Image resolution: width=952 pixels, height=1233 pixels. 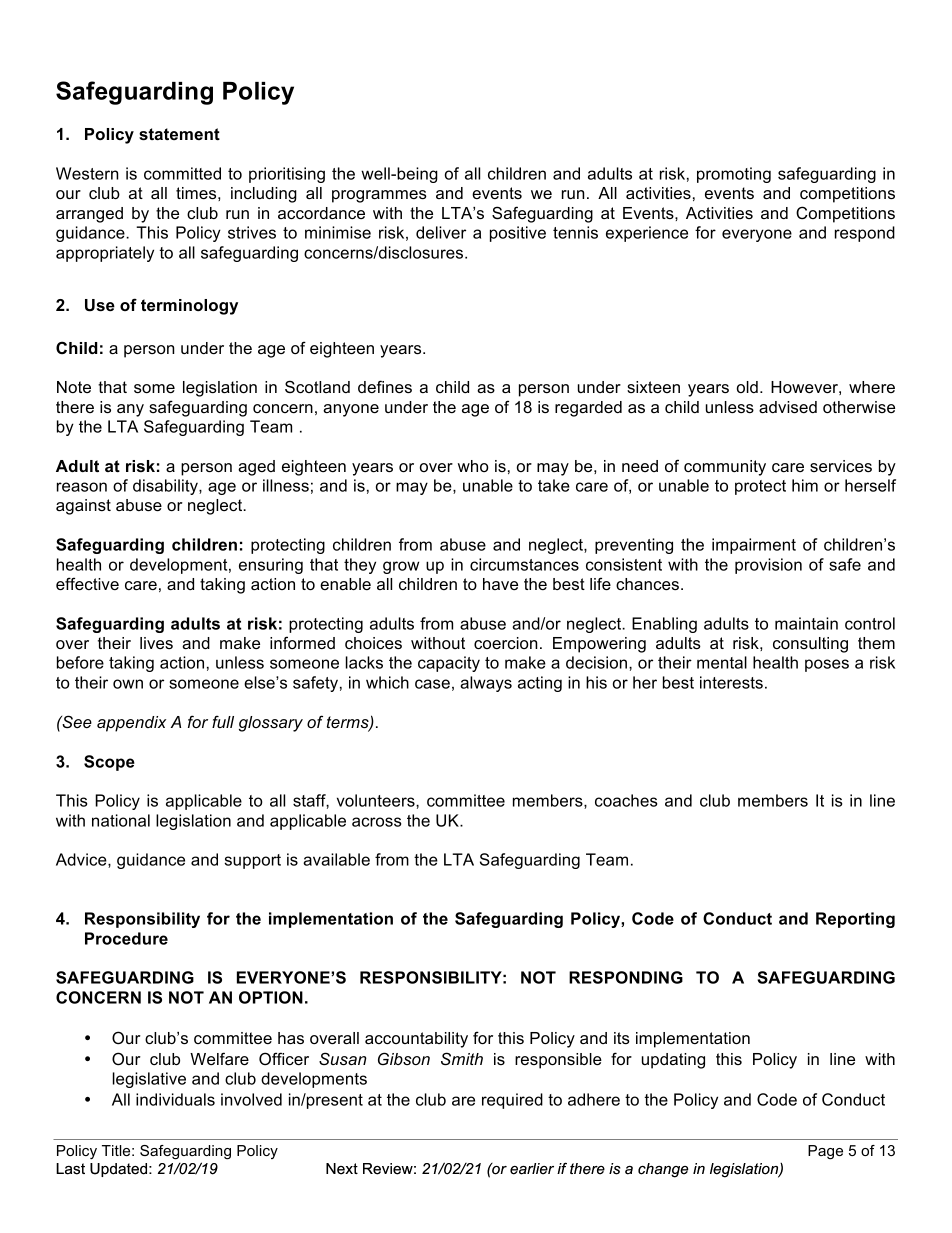 I want to click on required, so click(x=512, y=1101).
